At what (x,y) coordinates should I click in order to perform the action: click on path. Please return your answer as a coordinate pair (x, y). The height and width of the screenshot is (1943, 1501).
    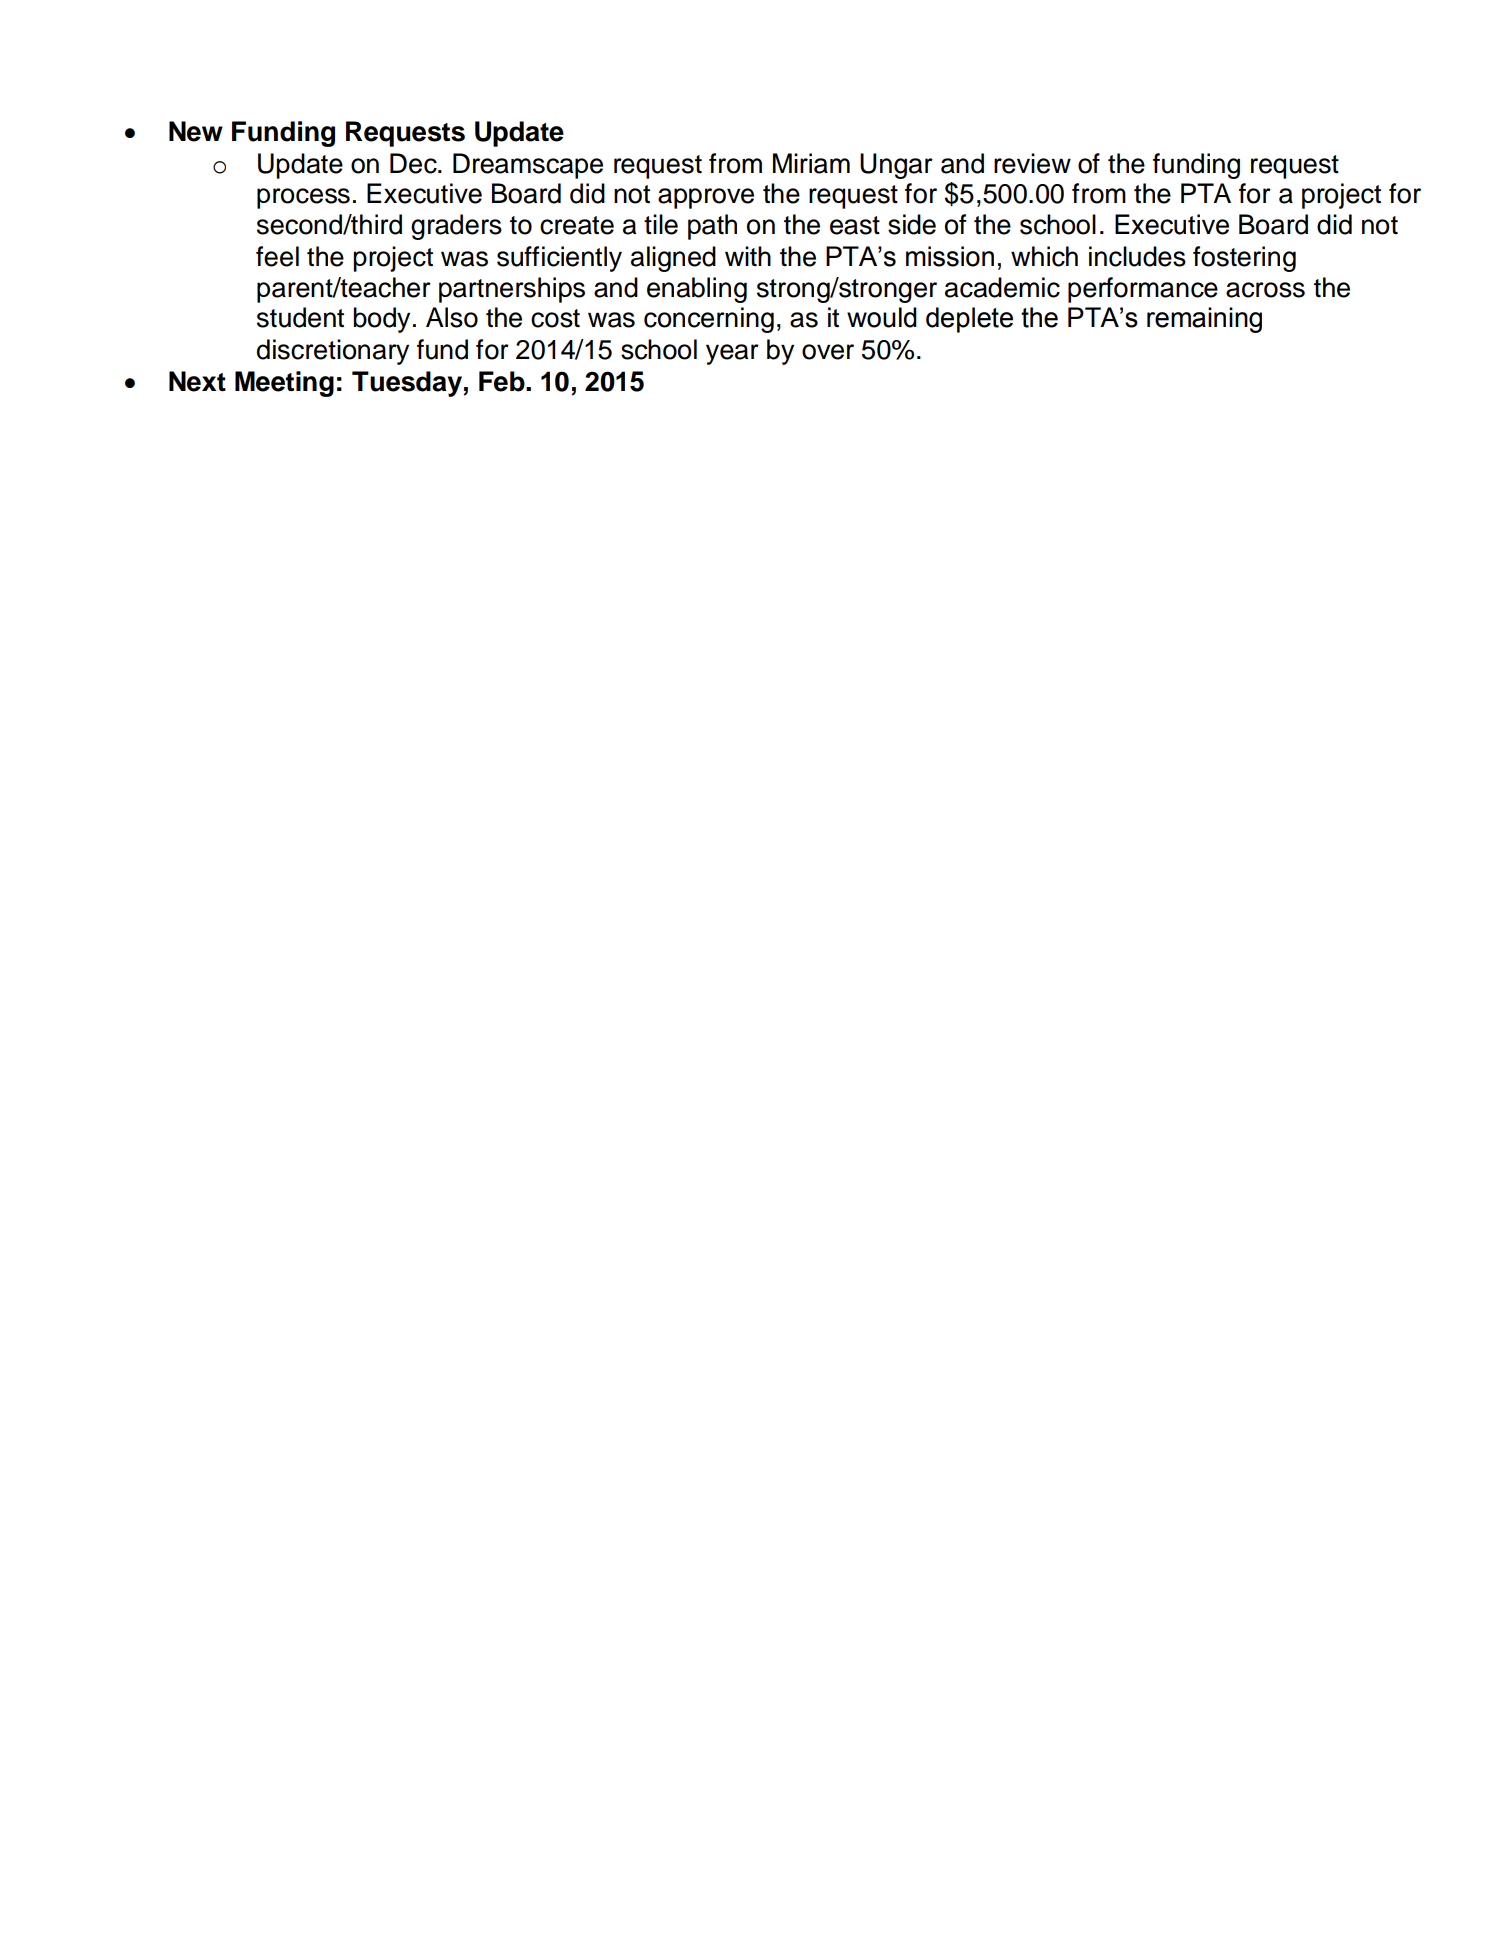
    Looking at the image, I should click on (712, 227).
